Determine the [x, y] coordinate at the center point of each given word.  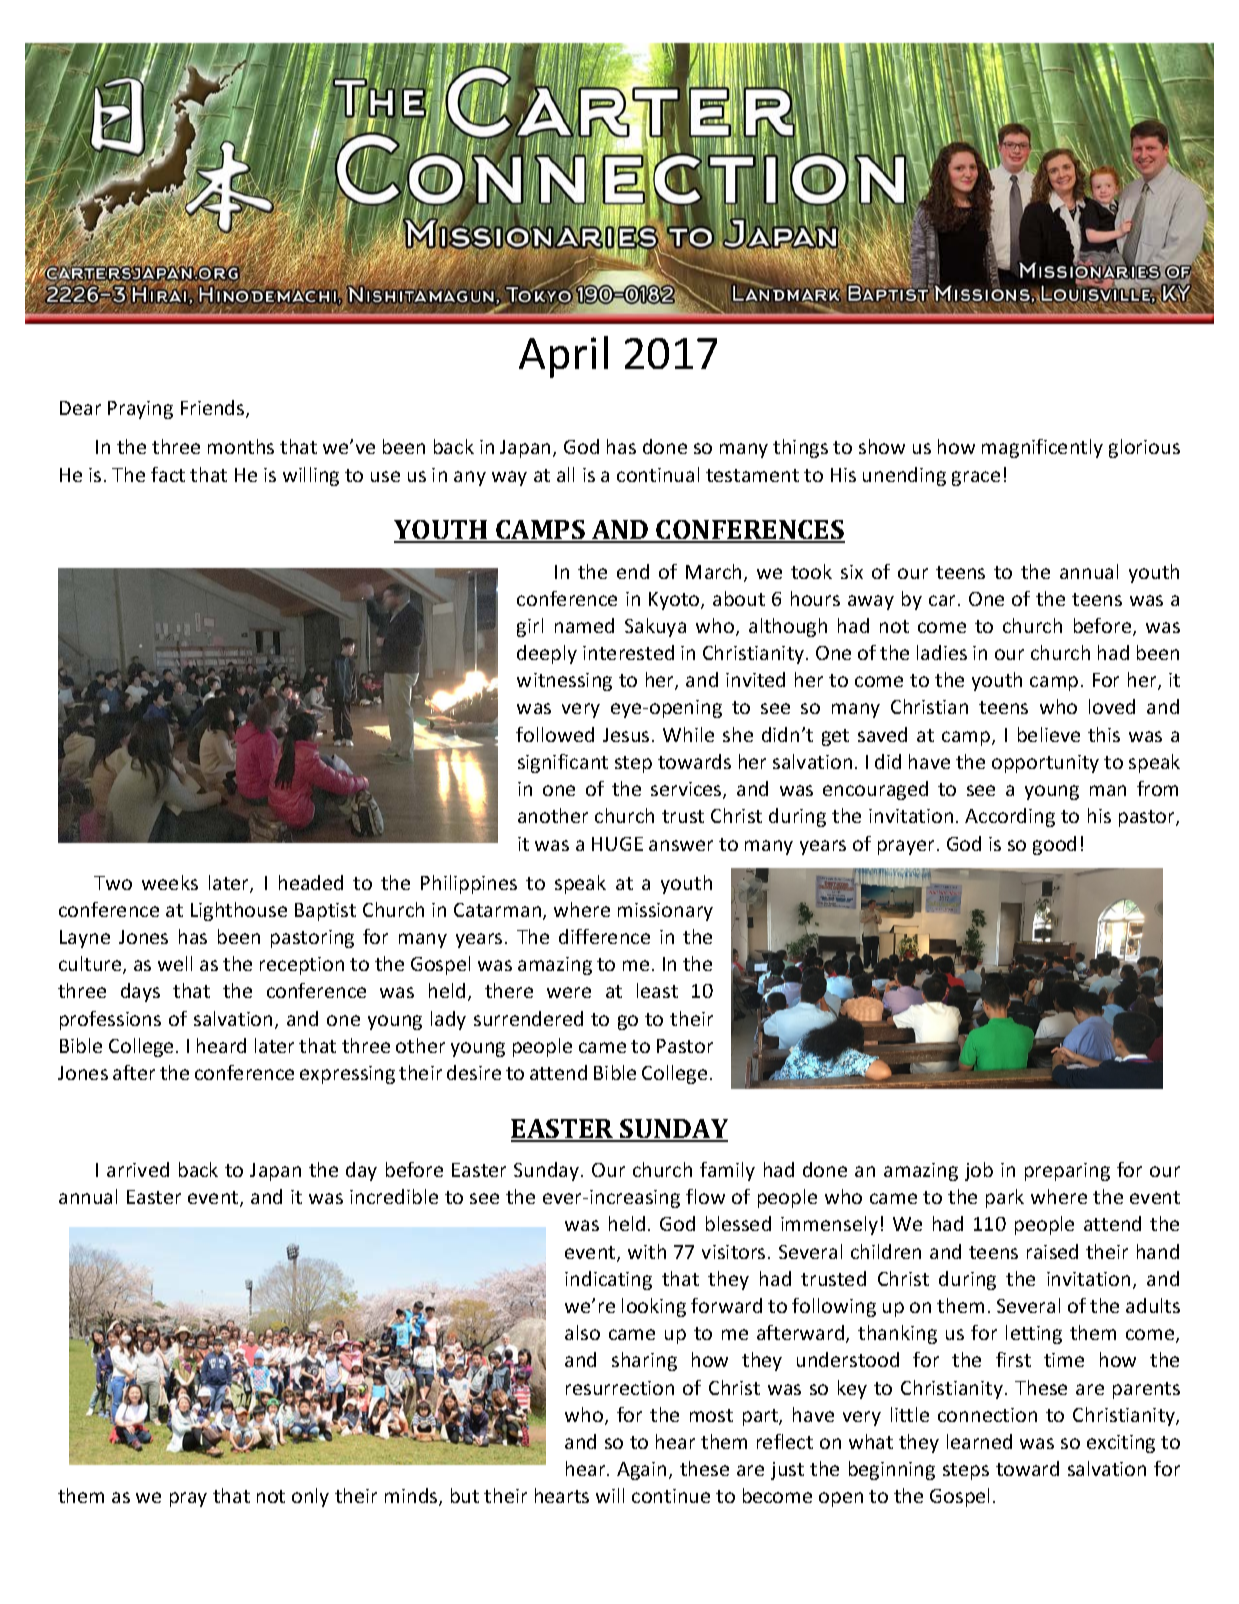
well [175, 963]
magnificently [1042, 448]
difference [604, 936]
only [310, 1497]
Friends [214, 409]
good [1054, 845]
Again [641, 1471]
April [563, 357]
